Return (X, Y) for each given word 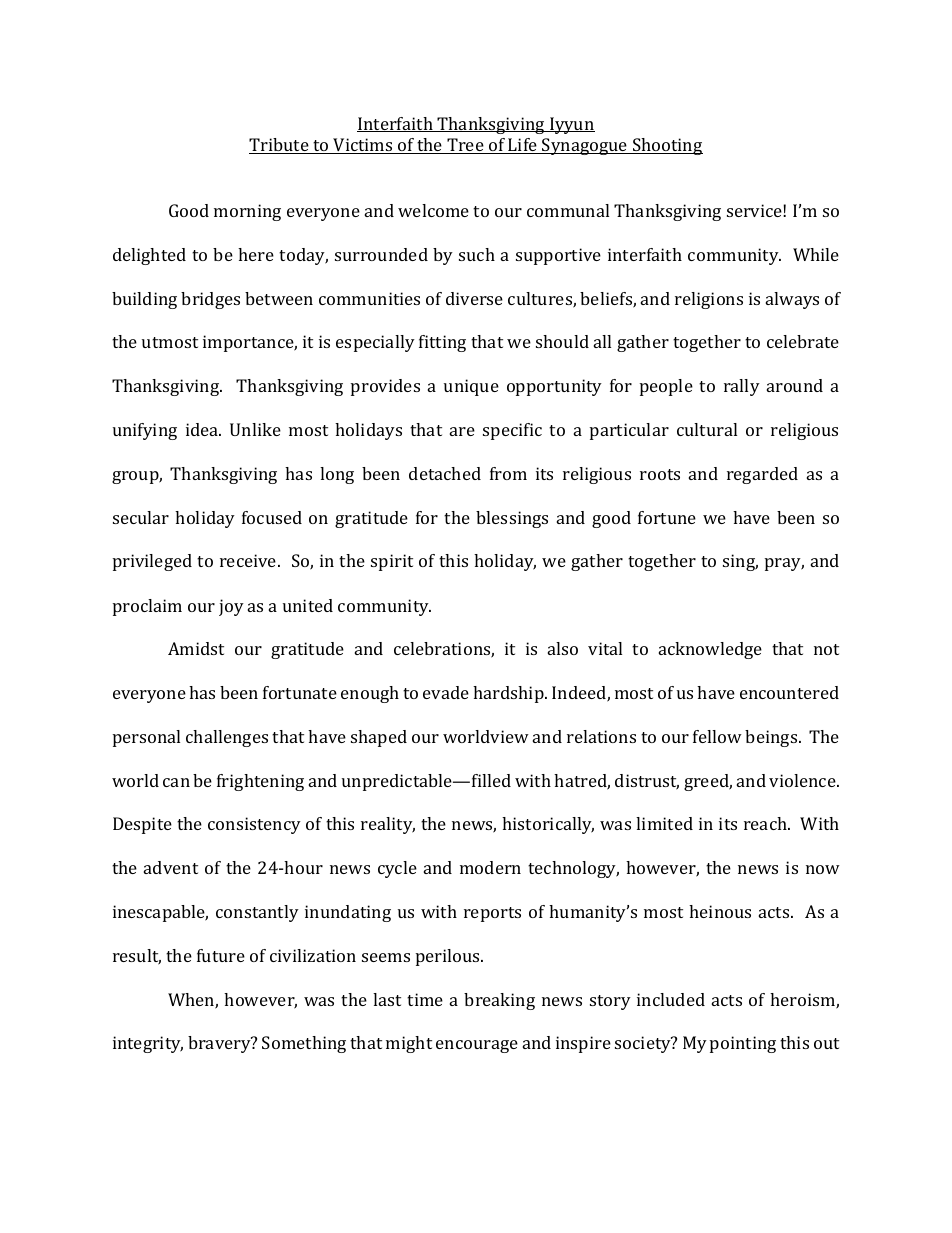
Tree (465, 146)
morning (247, 212)
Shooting (667, 146)
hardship (509, 694)
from (508, 473)
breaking (499, 1001)
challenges (227, 738)
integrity (148, 1044)
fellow (717, 736)
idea (203, 429)
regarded (762, 475)
